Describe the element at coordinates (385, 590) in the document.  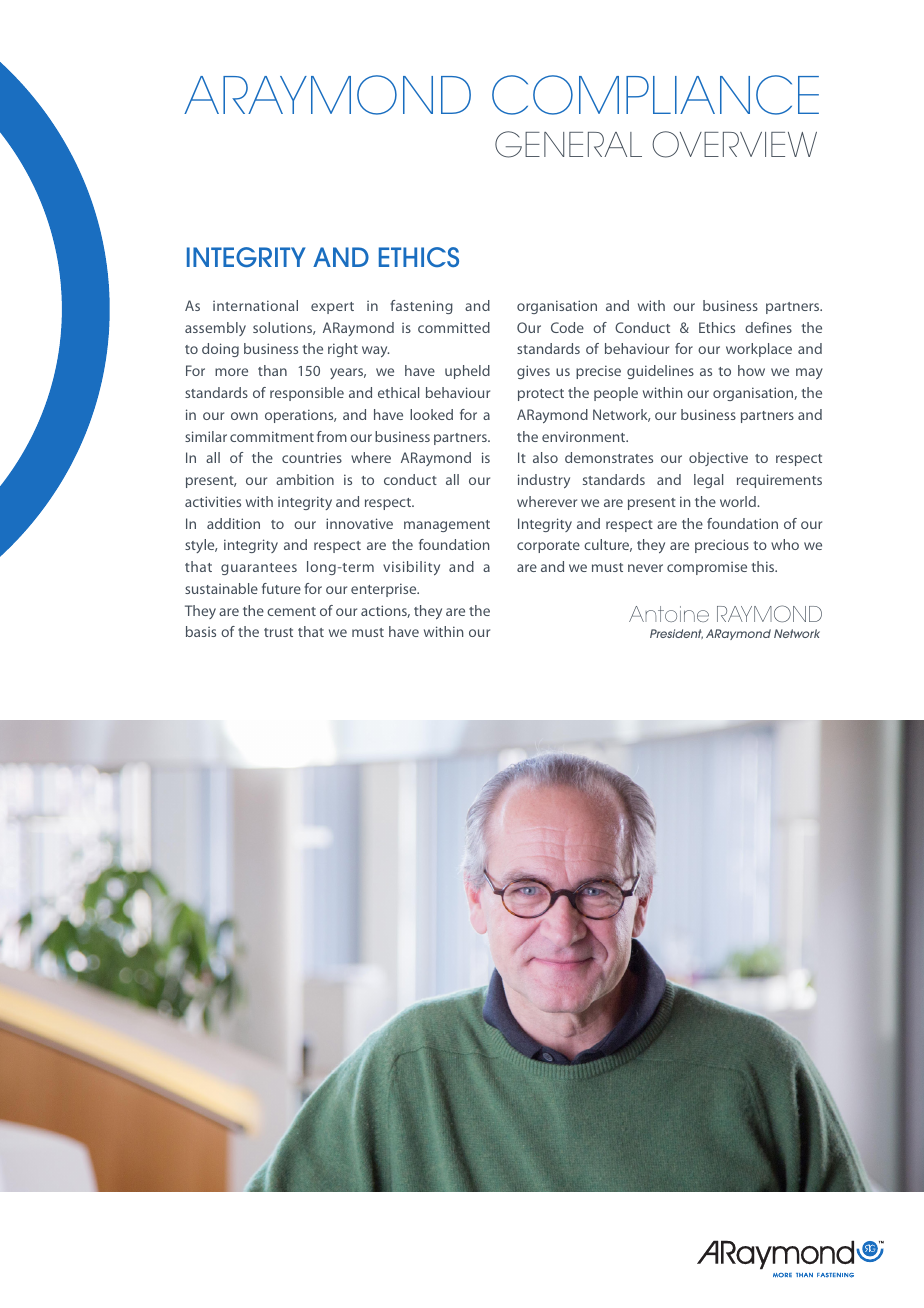
I see `enterprise` at that location.
